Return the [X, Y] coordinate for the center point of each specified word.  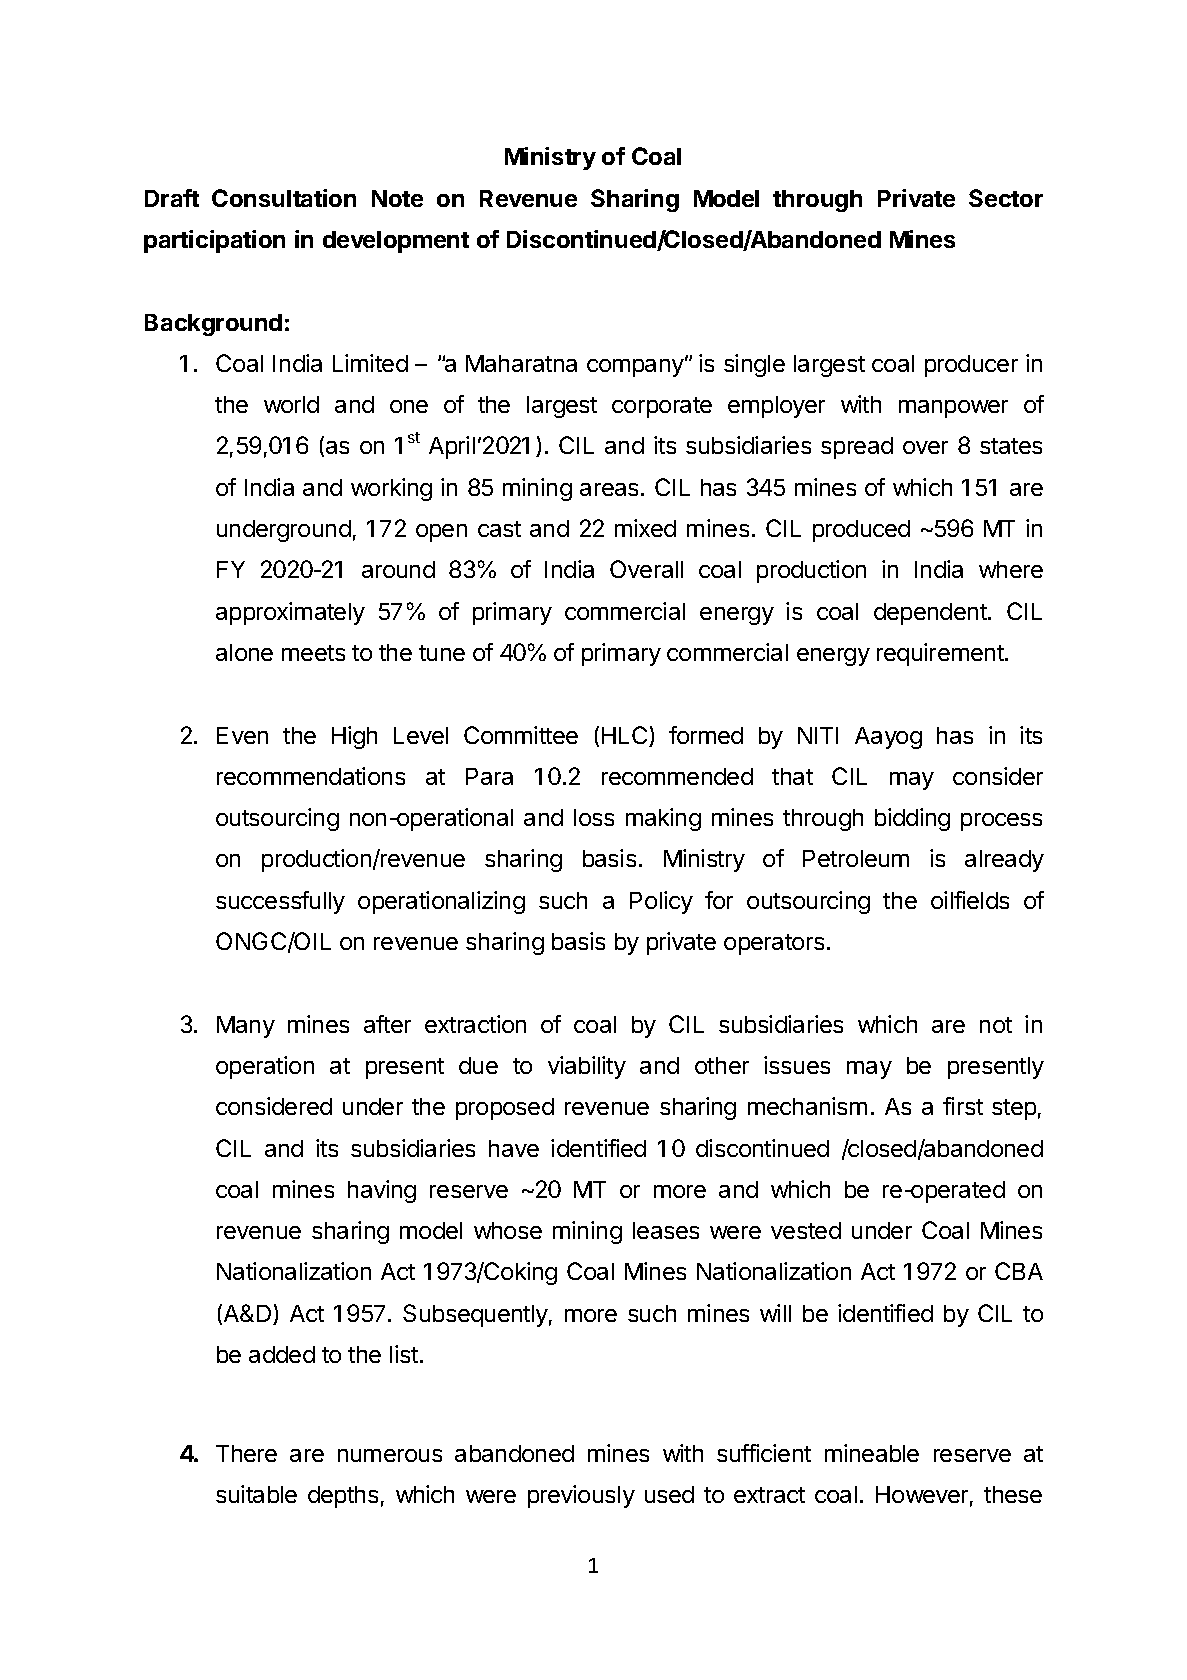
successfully [280, 902]
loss [594, 817]
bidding [912, 819]
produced [861, 531]
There [246, 1453]
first [963, 1106]
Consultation [284, 198]
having [382, 1191]
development [396, 242]
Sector [1006, 198]
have [514, 1148]
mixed [645, 528]
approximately [290, 613]
